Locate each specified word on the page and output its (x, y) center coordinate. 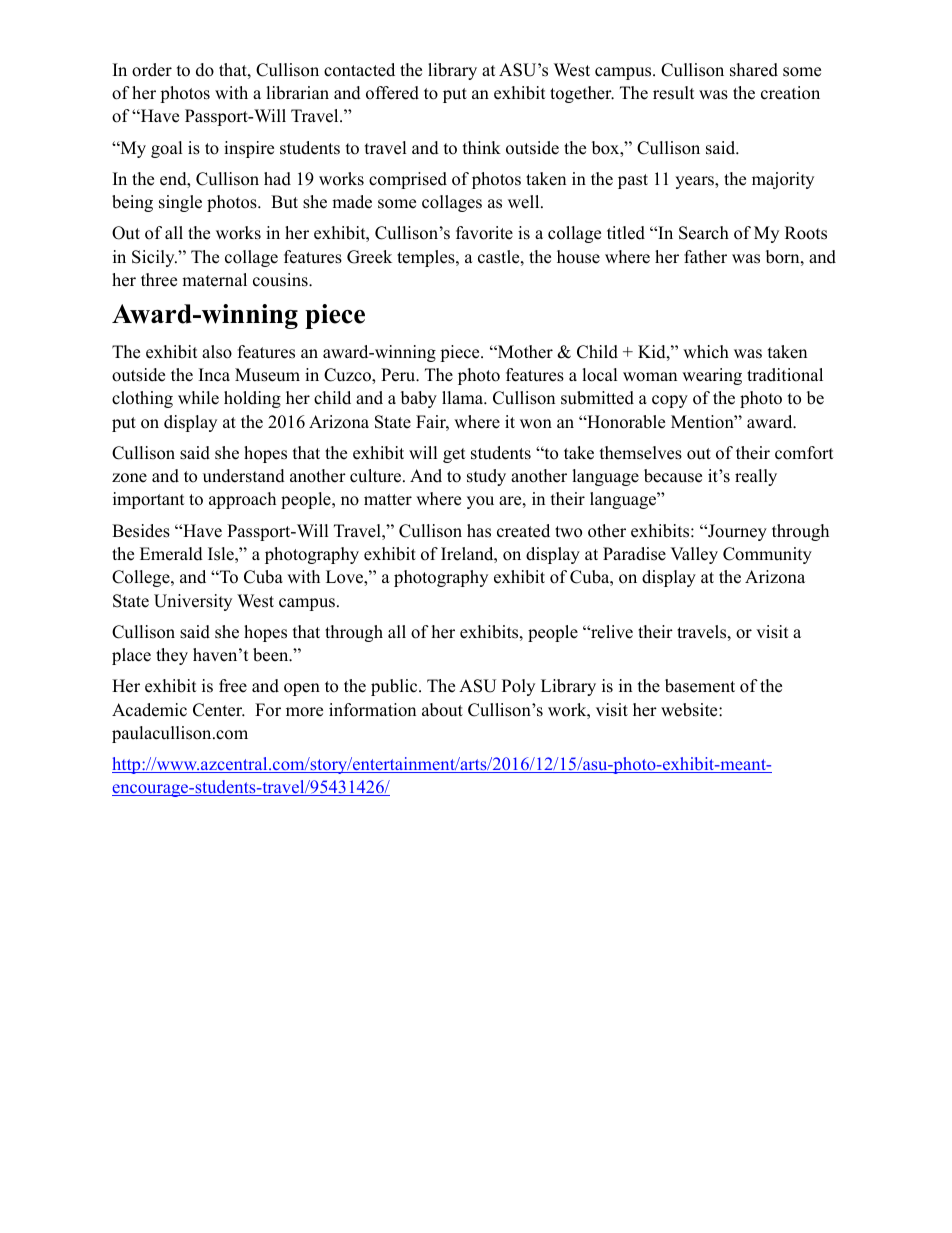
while (198, 398)
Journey (736, 532)
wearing (712, 376)
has (479, 531)
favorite (484, 233)
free (233, 686)
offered (392, 93)
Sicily (154, 258)
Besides (141, 531)
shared (754, 70)
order (152, 70)
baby (419, 399)
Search (704, 233)
